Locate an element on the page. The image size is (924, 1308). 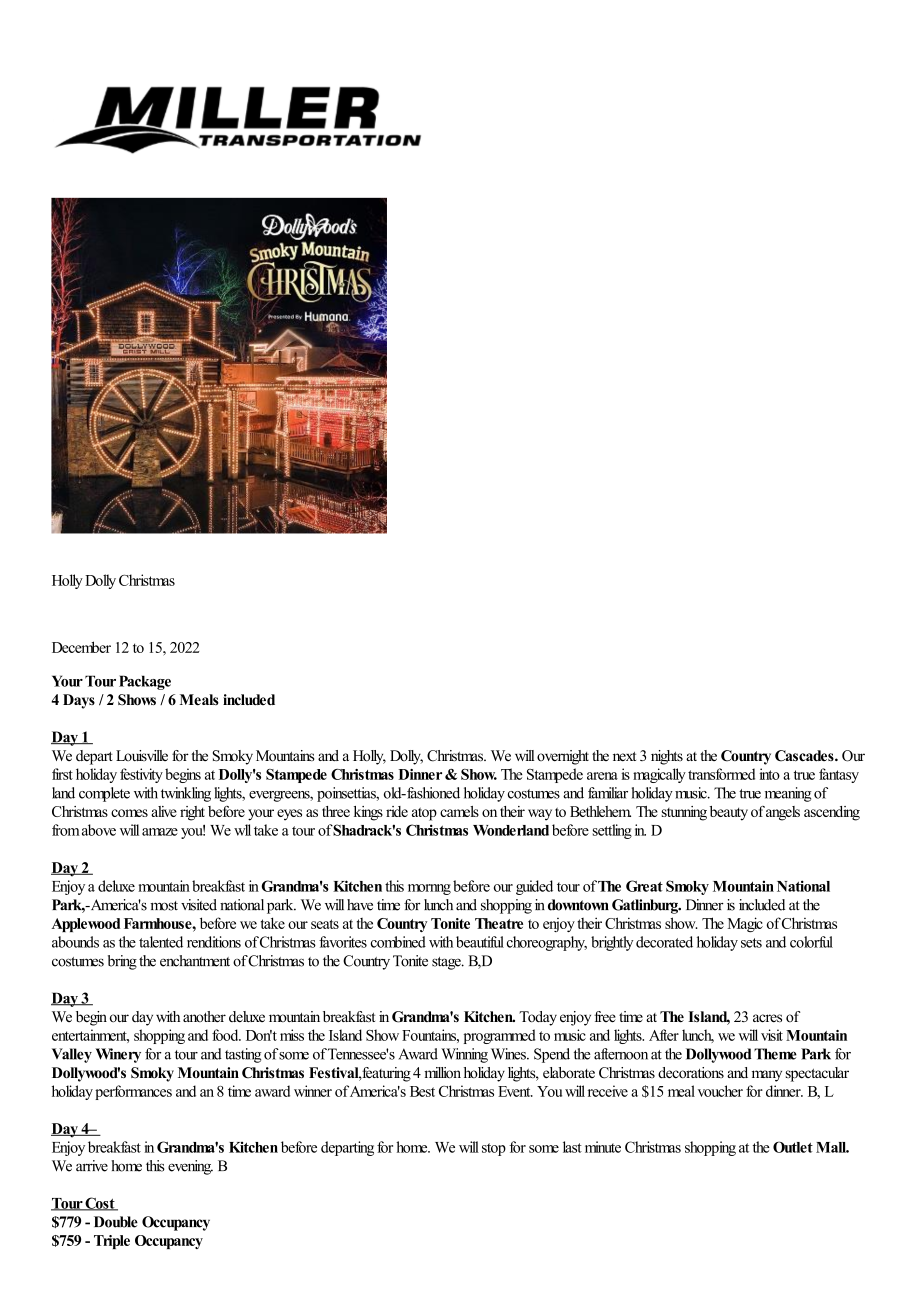
Triple is located at coordinates (112, 1242).
